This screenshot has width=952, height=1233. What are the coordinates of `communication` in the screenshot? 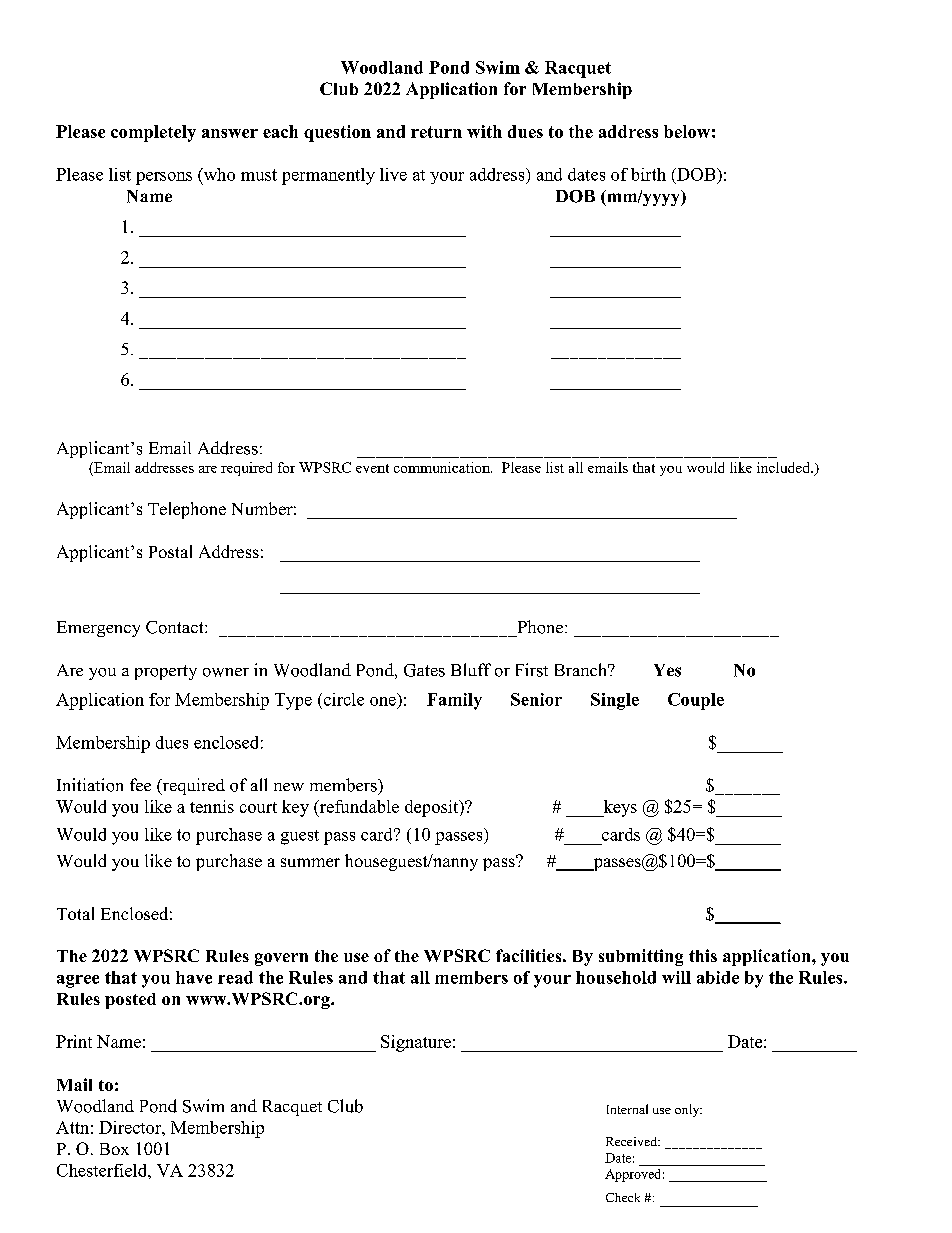 It's located at (443, 467).
